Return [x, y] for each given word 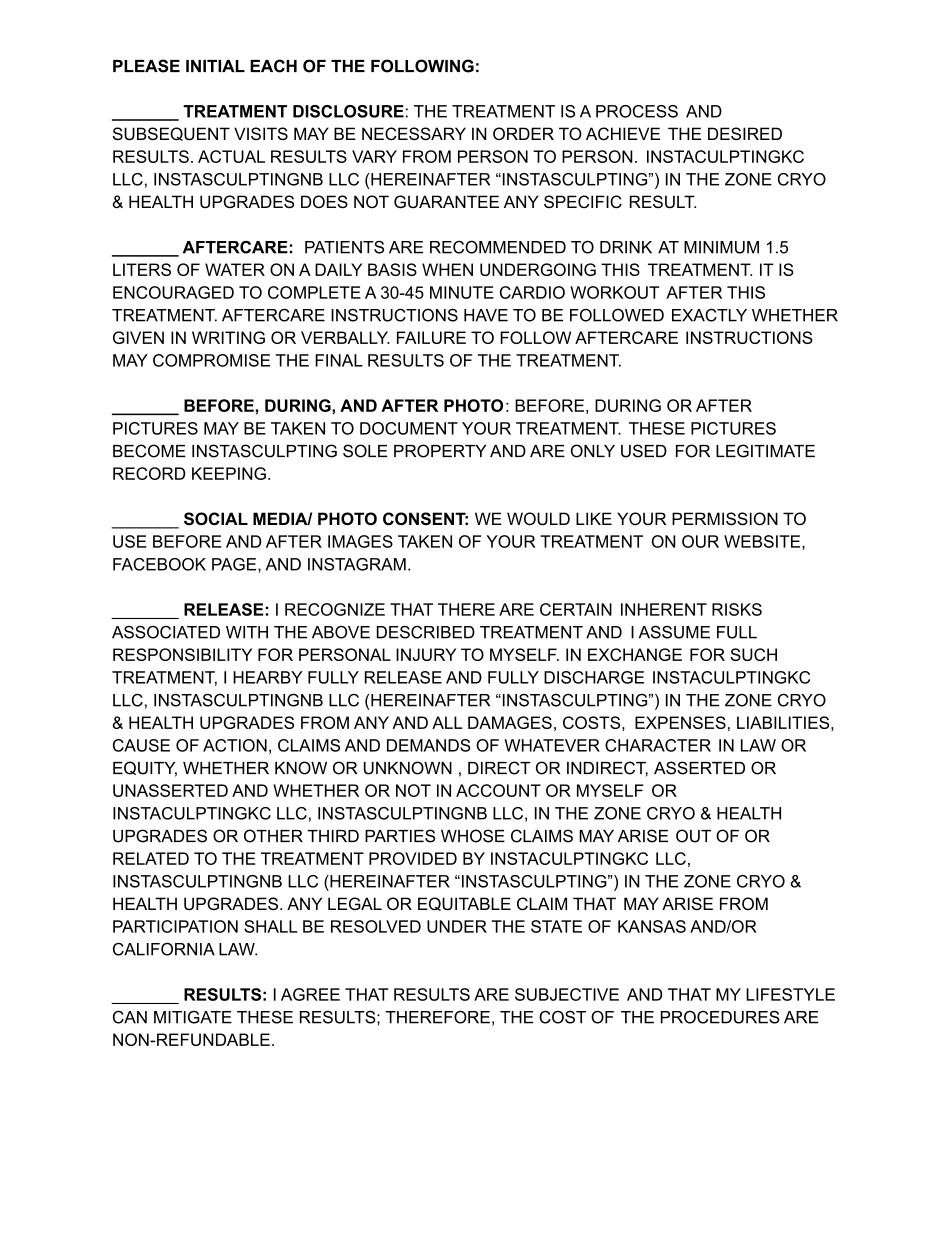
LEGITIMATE [765, 451]
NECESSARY [414, 134]
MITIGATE [193, 1017]
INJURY [426, 654]
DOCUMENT [409, 428]
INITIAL [215, 66]
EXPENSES [680, 722]
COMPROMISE [211, 360]
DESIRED [745, 134]
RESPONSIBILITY [182, 654]
